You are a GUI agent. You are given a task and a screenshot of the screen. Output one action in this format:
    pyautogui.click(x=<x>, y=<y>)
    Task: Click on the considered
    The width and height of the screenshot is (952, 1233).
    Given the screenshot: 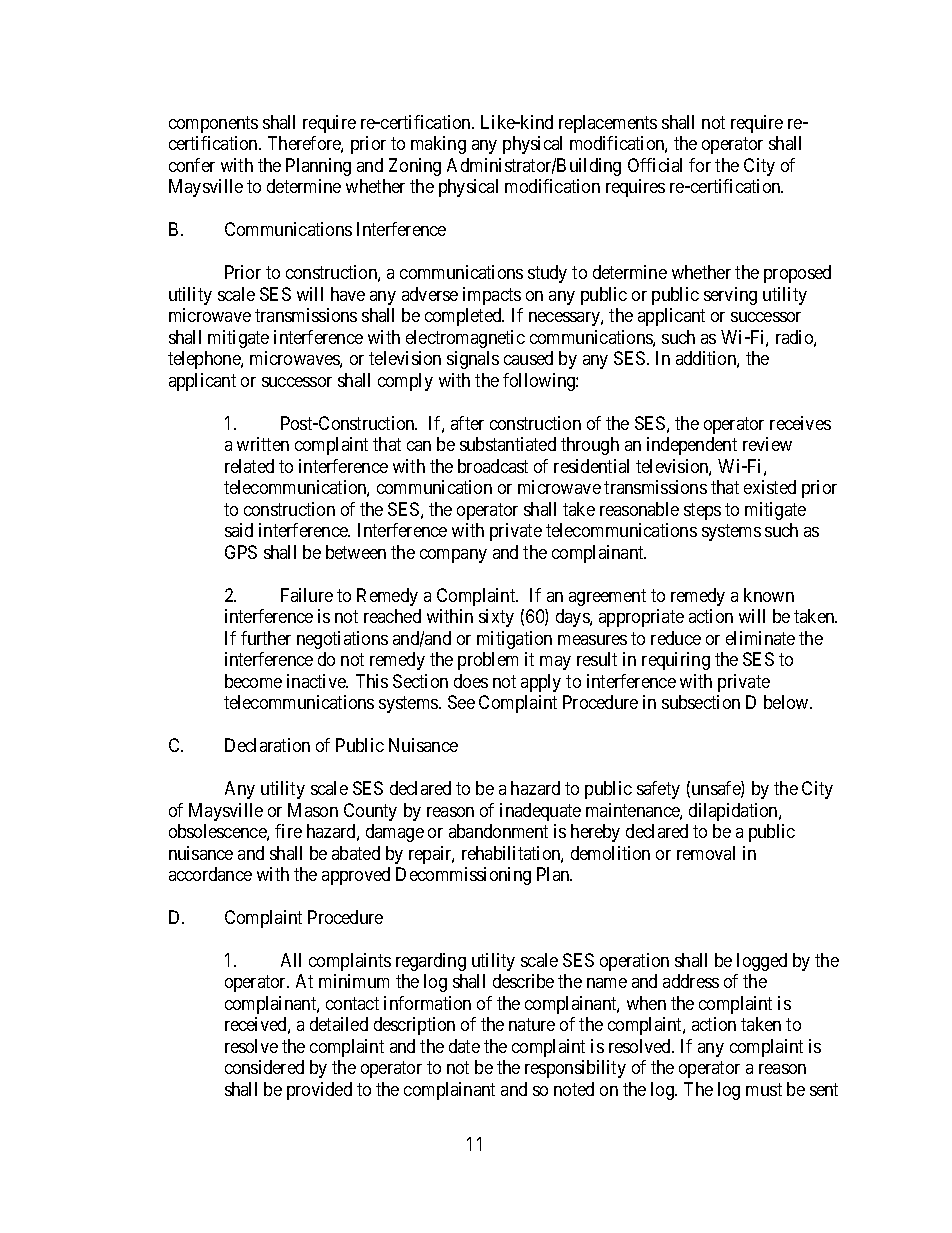 What is the action you would take?
    pyautogui.click(x=264, y=1067)
